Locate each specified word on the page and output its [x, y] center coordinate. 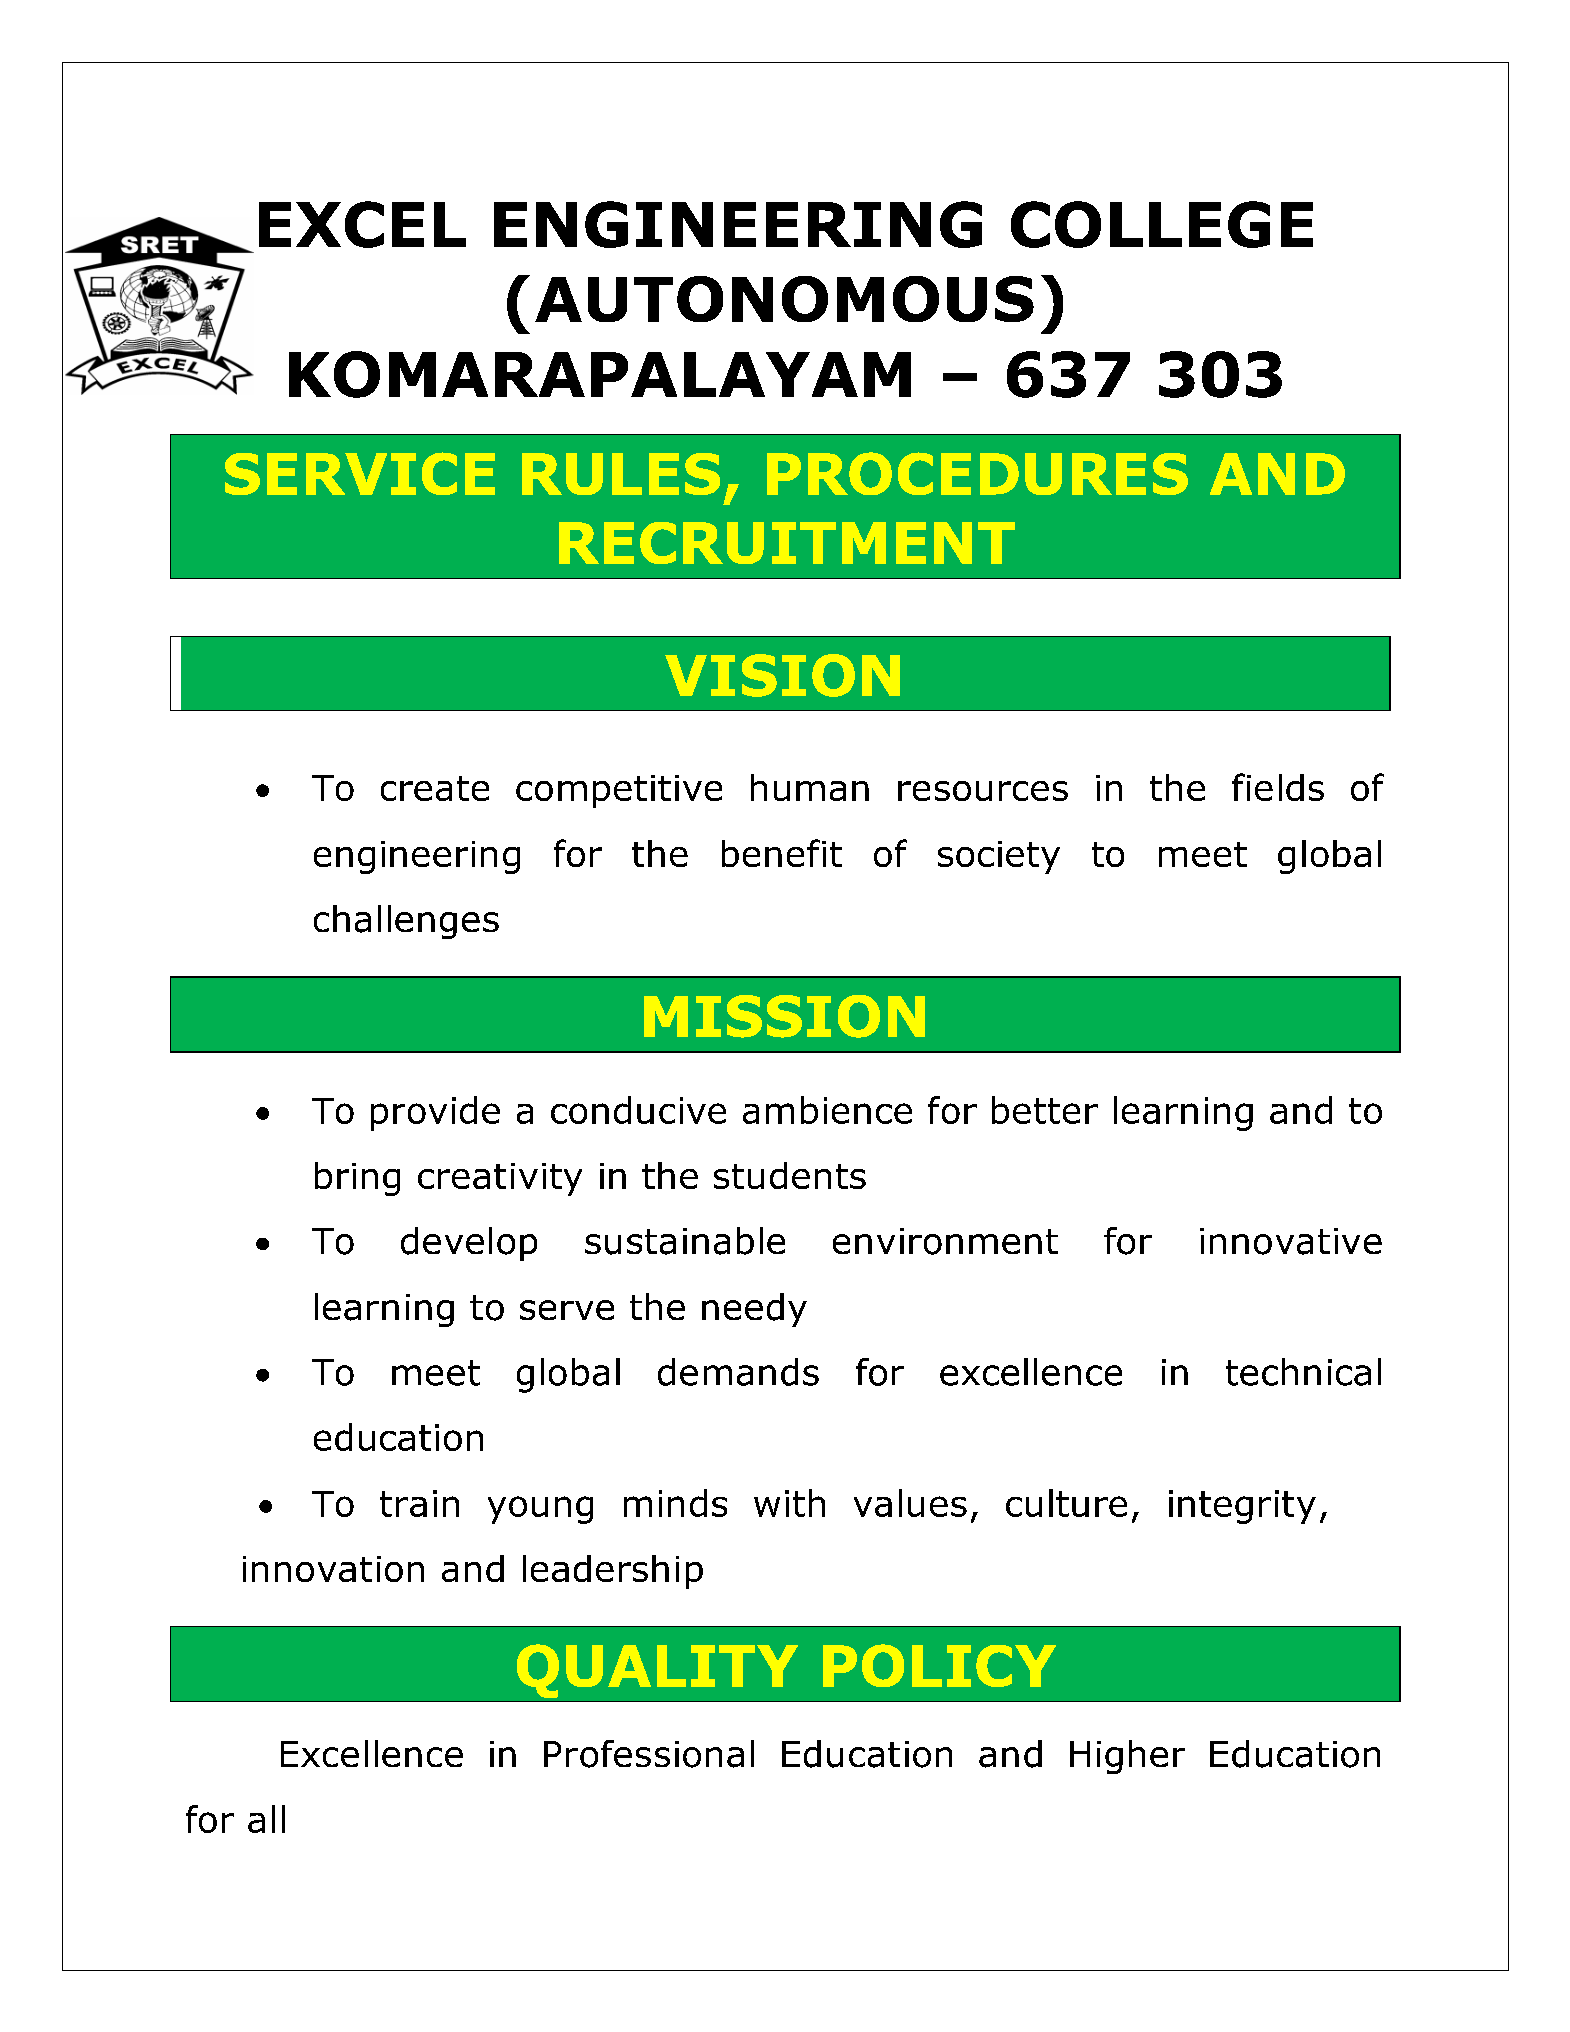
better [1045, 1110]
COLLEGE [1162, 224]
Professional [649, 1754]
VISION [782, 675]
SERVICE [360, 473]
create [435, 788]
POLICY [939, 1665]
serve [567, 1310]
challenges [406, 922]
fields [1278, 787]
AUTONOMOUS [784, 299]
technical [1303, 1372]
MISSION [784, 1016]
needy [754, 1310]
